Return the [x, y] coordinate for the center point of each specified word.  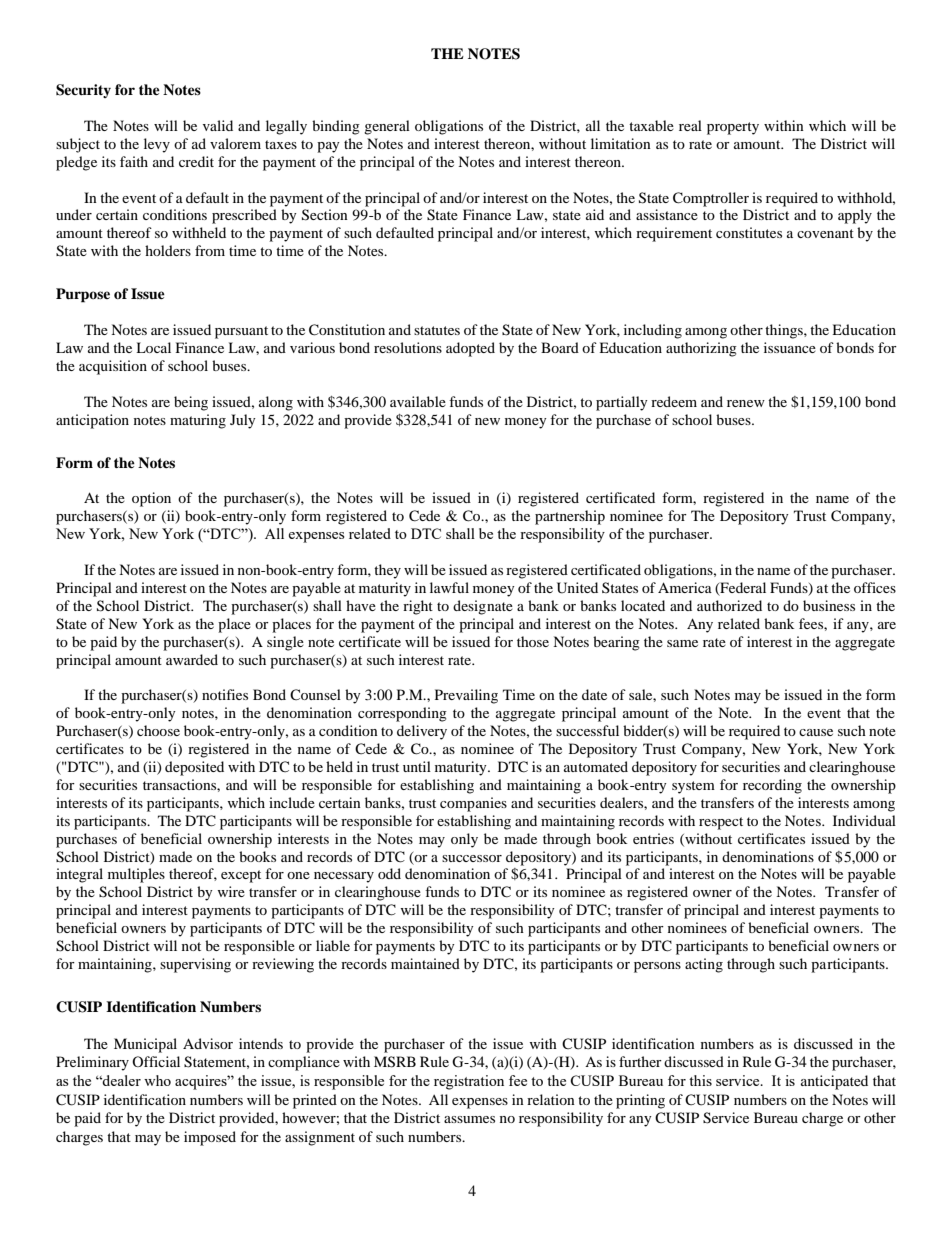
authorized [729, 605]
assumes [469, 1119]
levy [157, 145]
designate [483, 607]
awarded [192, 659]
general [387, 127]
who [157, 1080]
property [733, 128]
